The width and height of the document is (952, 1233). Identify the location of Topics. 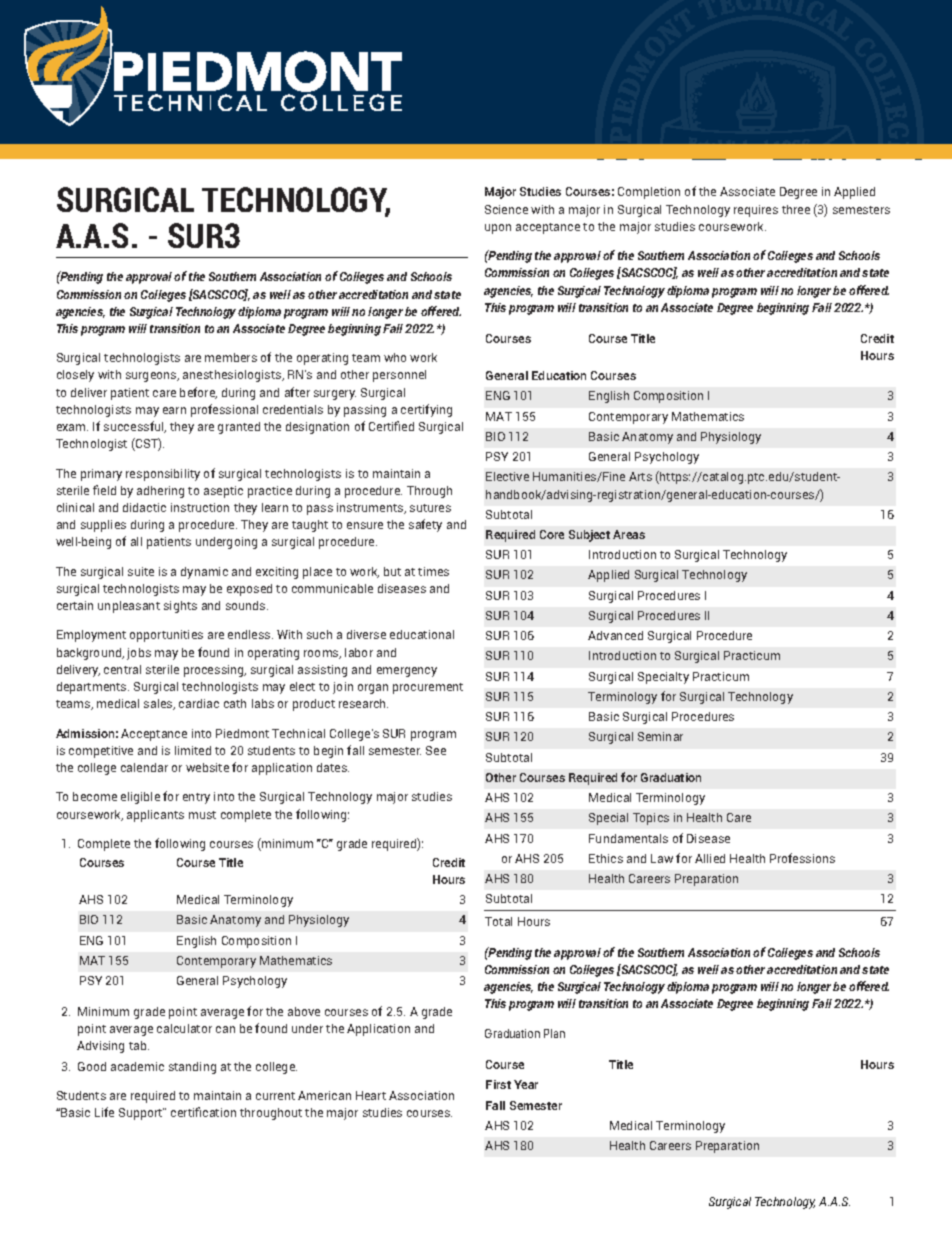
(651, 819).
